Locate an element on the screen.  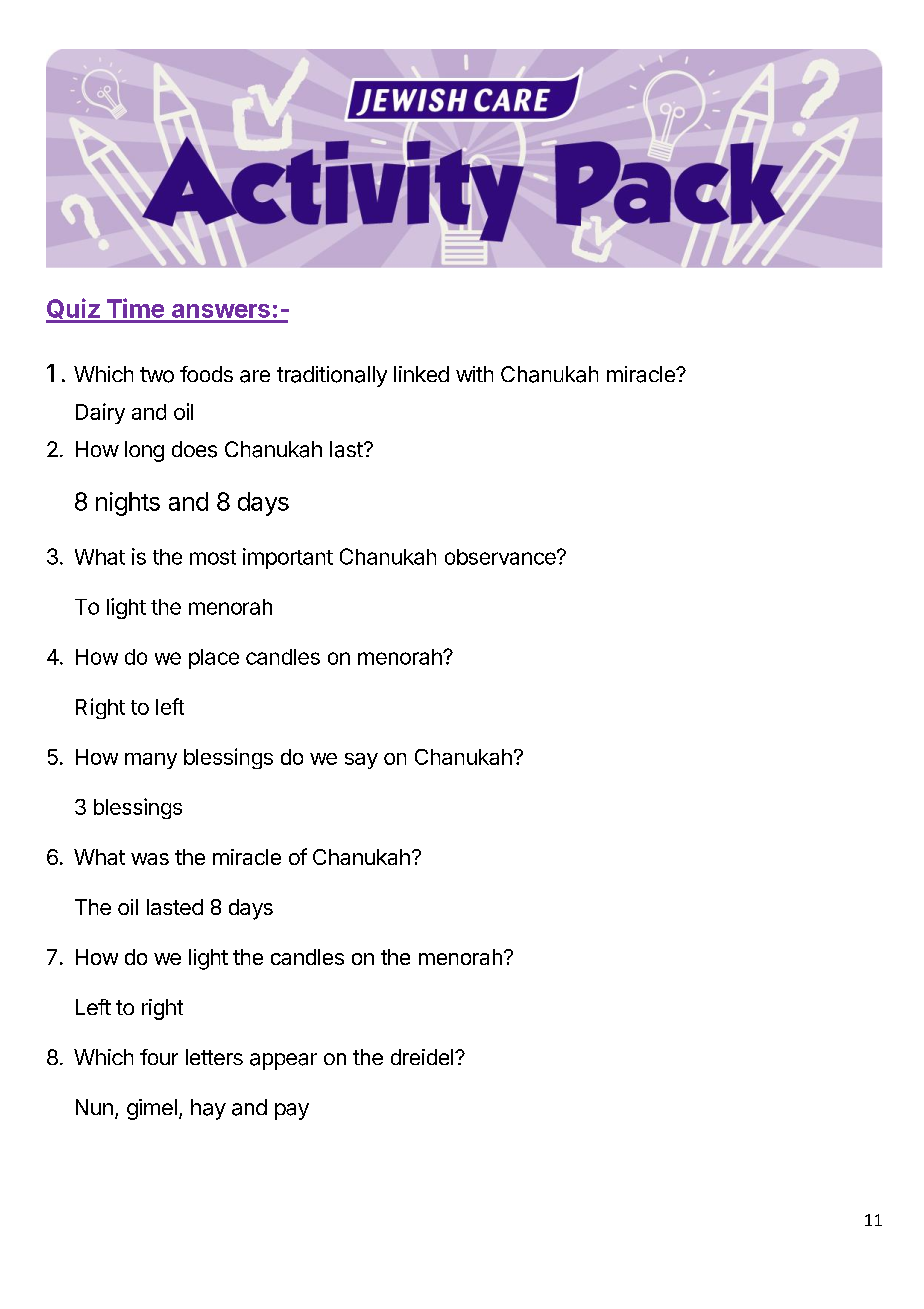
place is located at coordinates (214, 659).
